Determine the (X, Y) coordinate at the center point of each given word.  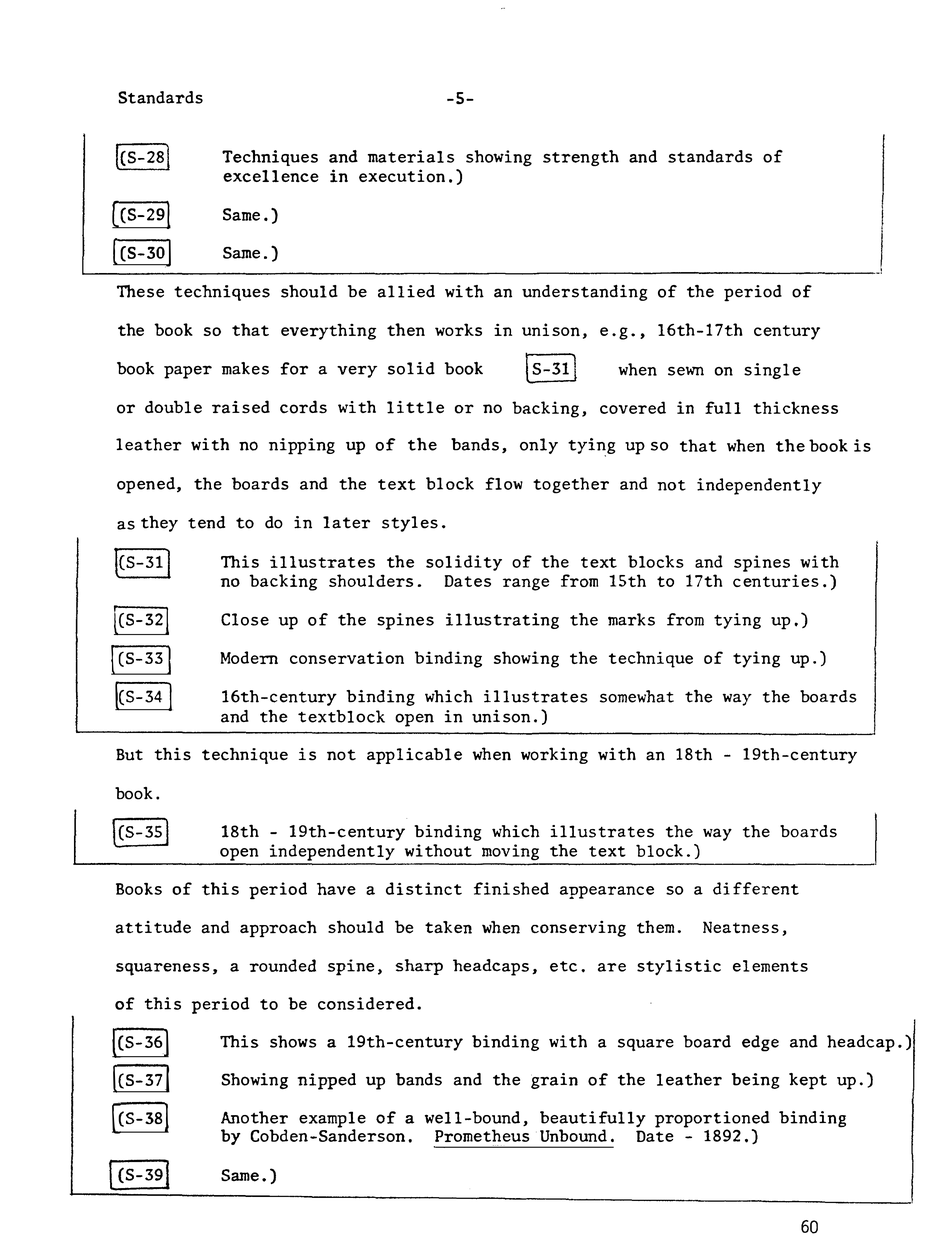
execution (402, 176)
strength (581, 158)
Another (254, 1117)
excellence (271, 176)
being (755, 1081)
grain (554, 1081)
